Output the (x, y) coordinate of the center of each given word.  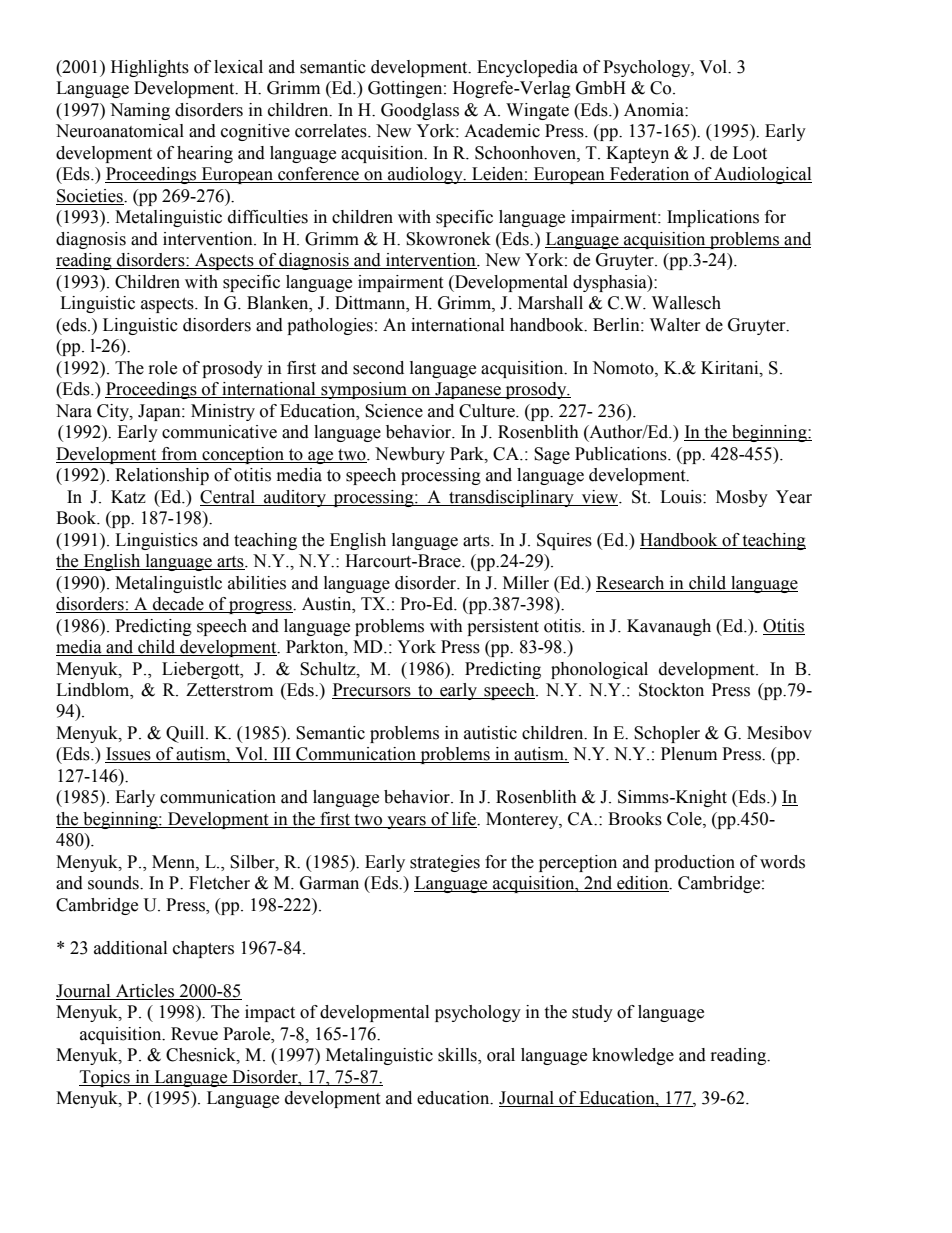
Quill (186, 734)
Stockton (671, 690)
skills (458, 1056)
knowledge (633, 1056)
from (179, 454)
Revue (194, 1034)
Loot (750, 153)
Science (394, 411)
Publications (622, 454)
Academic (502, 131)
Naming (140, 111)
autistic (490, 733)
